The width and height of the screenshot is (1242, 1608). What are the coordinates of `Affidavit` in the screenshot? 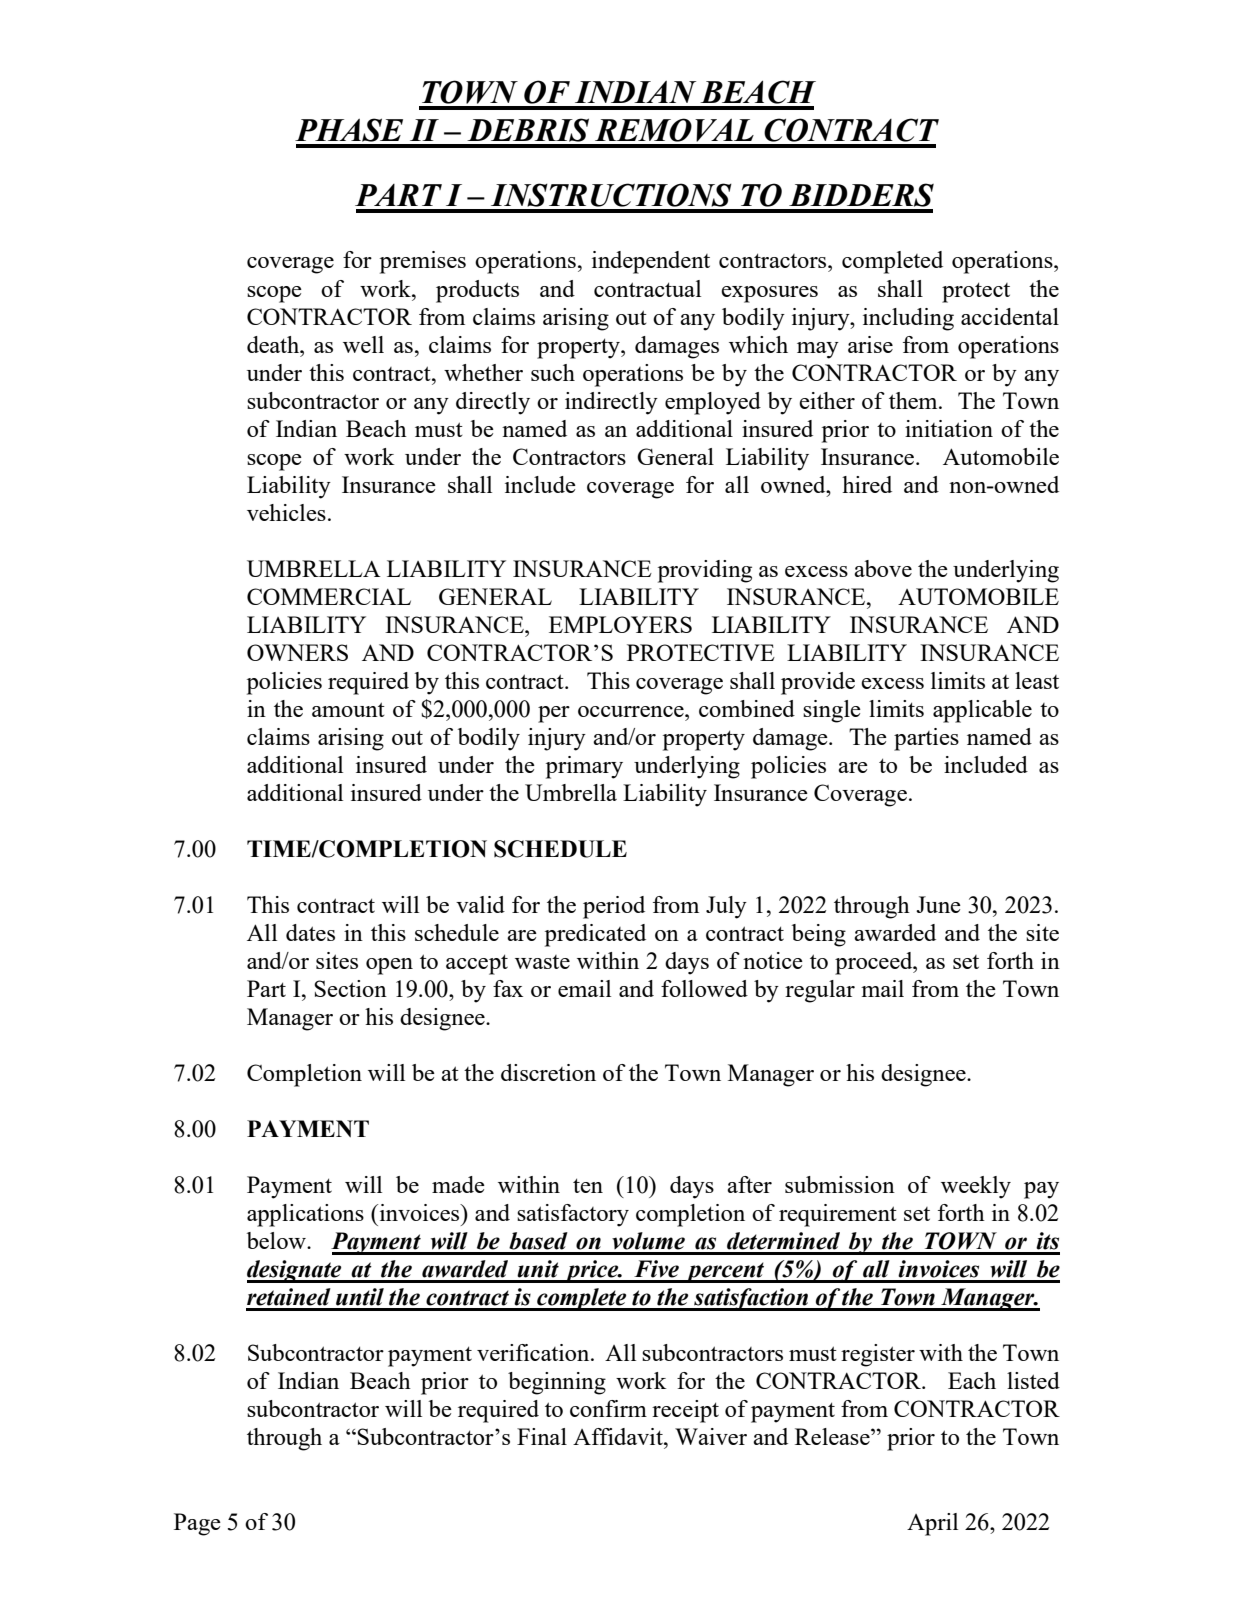 It's located at (619, 1436).
